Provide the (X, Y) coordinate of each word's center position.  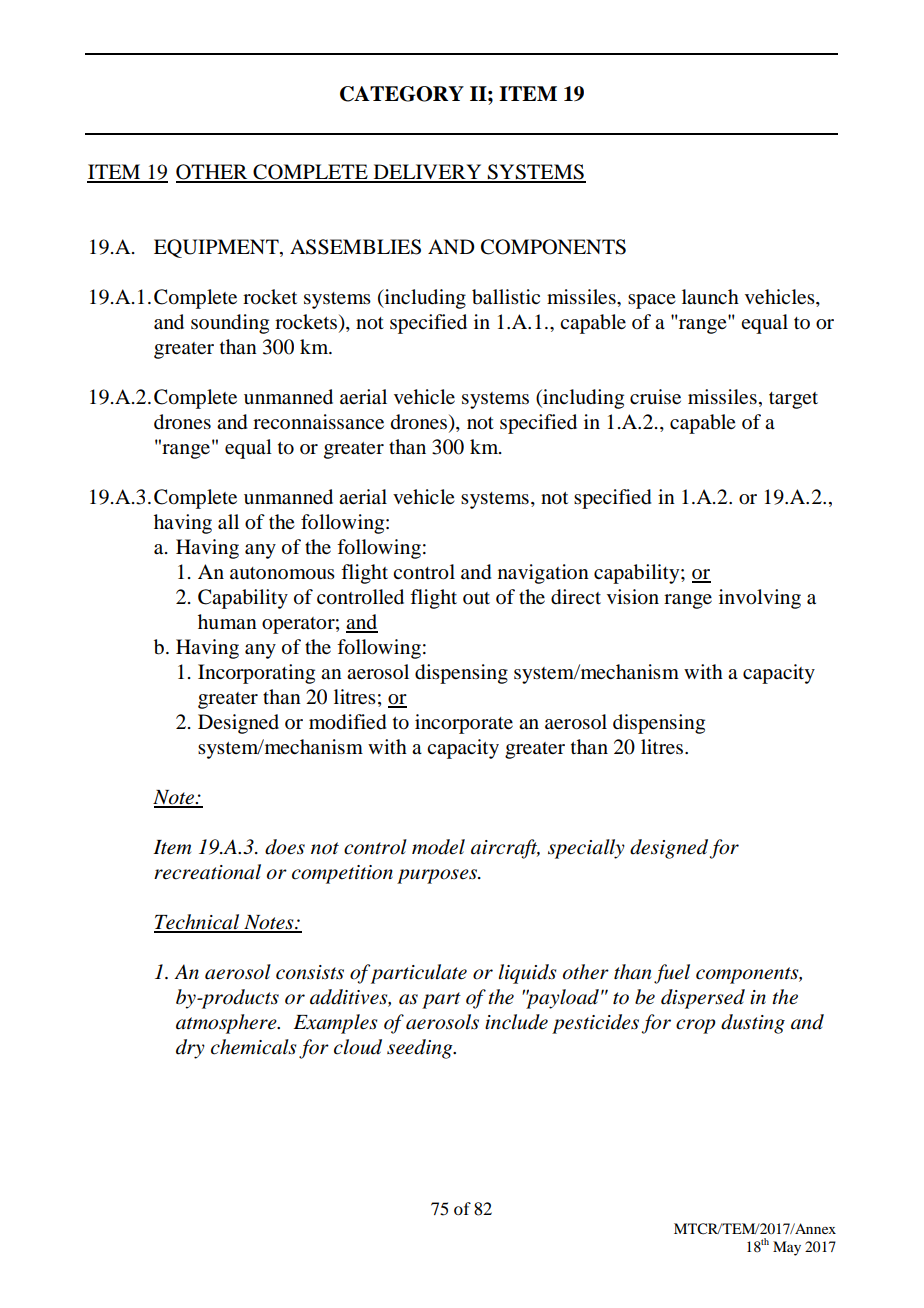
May (787, 1248)
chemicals (254, 1047)
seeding (421, 1049)
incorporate (464, 724)
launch (710, 297)
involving (760, 599)
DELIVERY (427, 173)
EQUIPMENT (217, 248)
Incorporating (256, 674)
